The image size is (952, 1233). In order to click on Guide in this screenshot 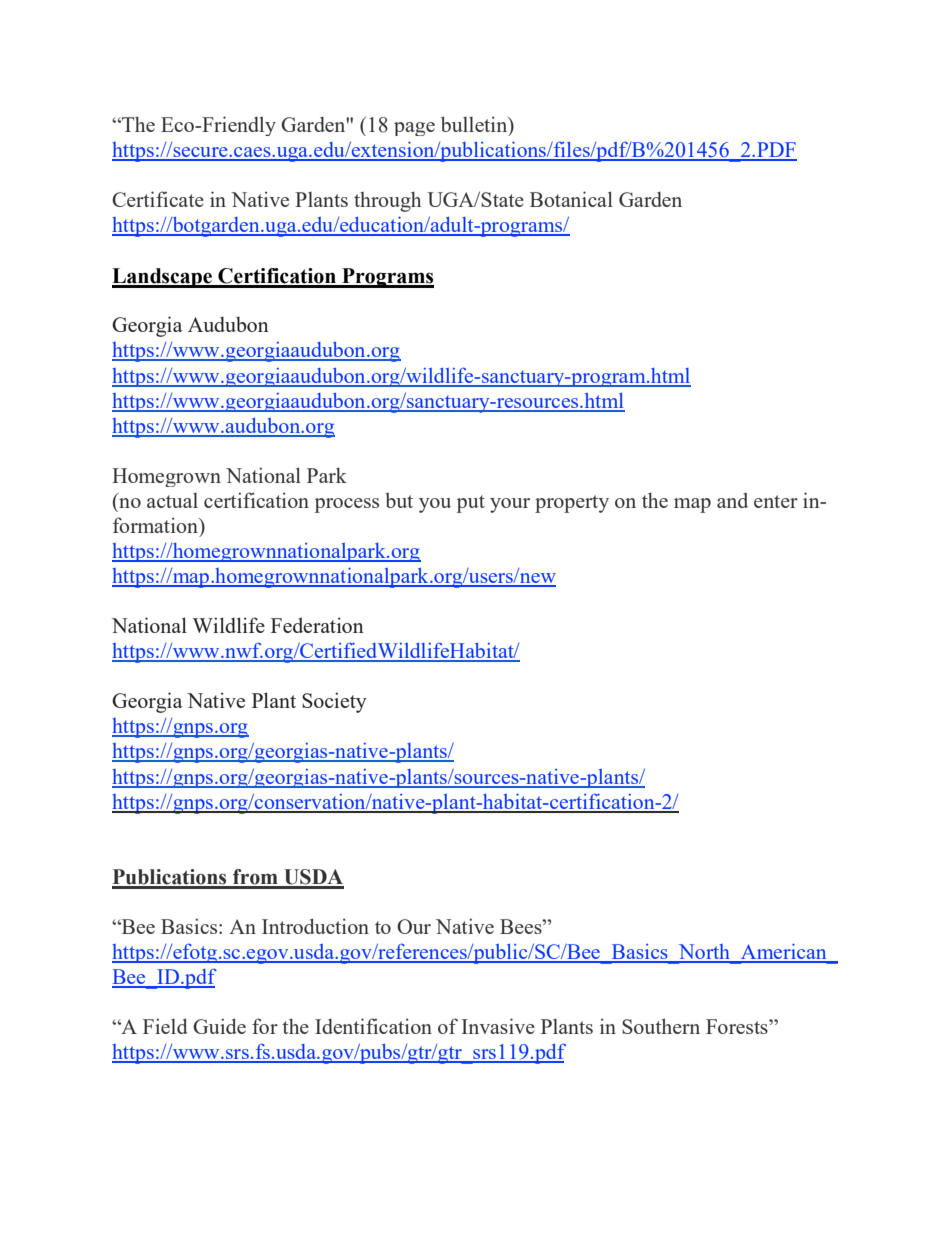, I will do `click(219, 1026)`.
